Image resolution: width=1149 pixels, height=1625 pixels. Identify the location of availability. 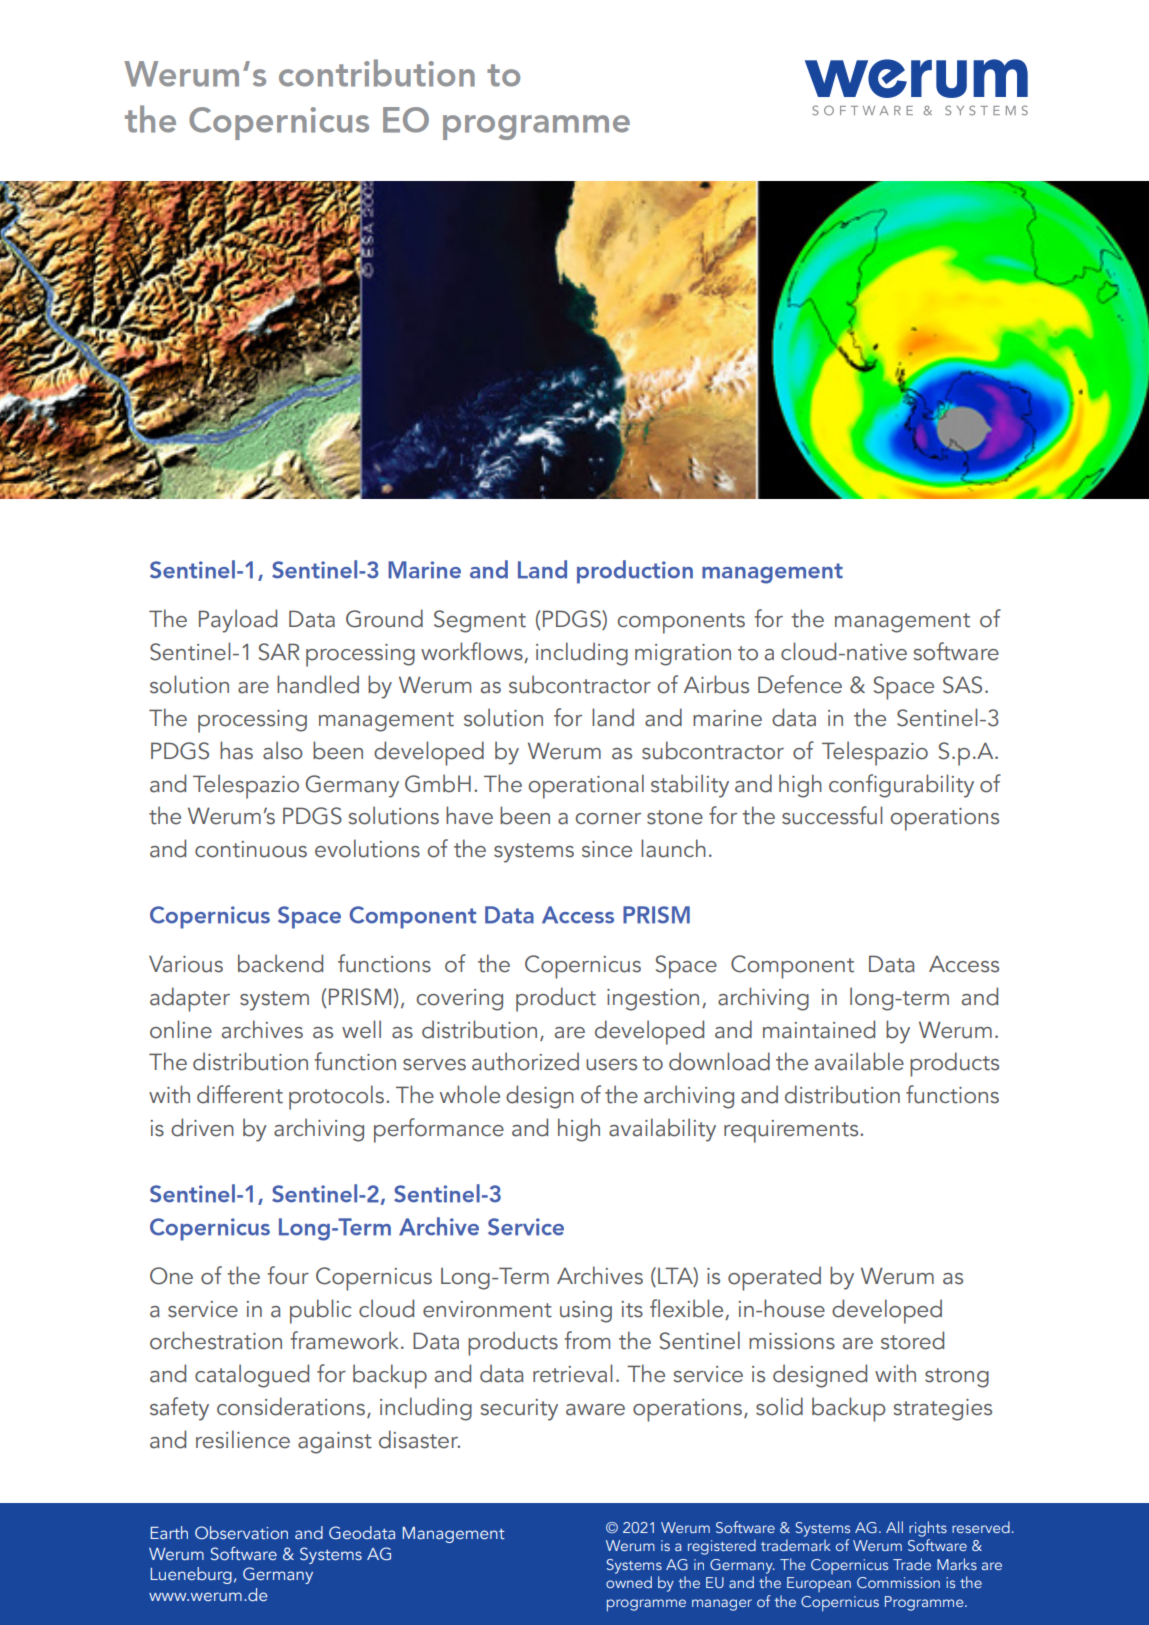
(662, 1130).
